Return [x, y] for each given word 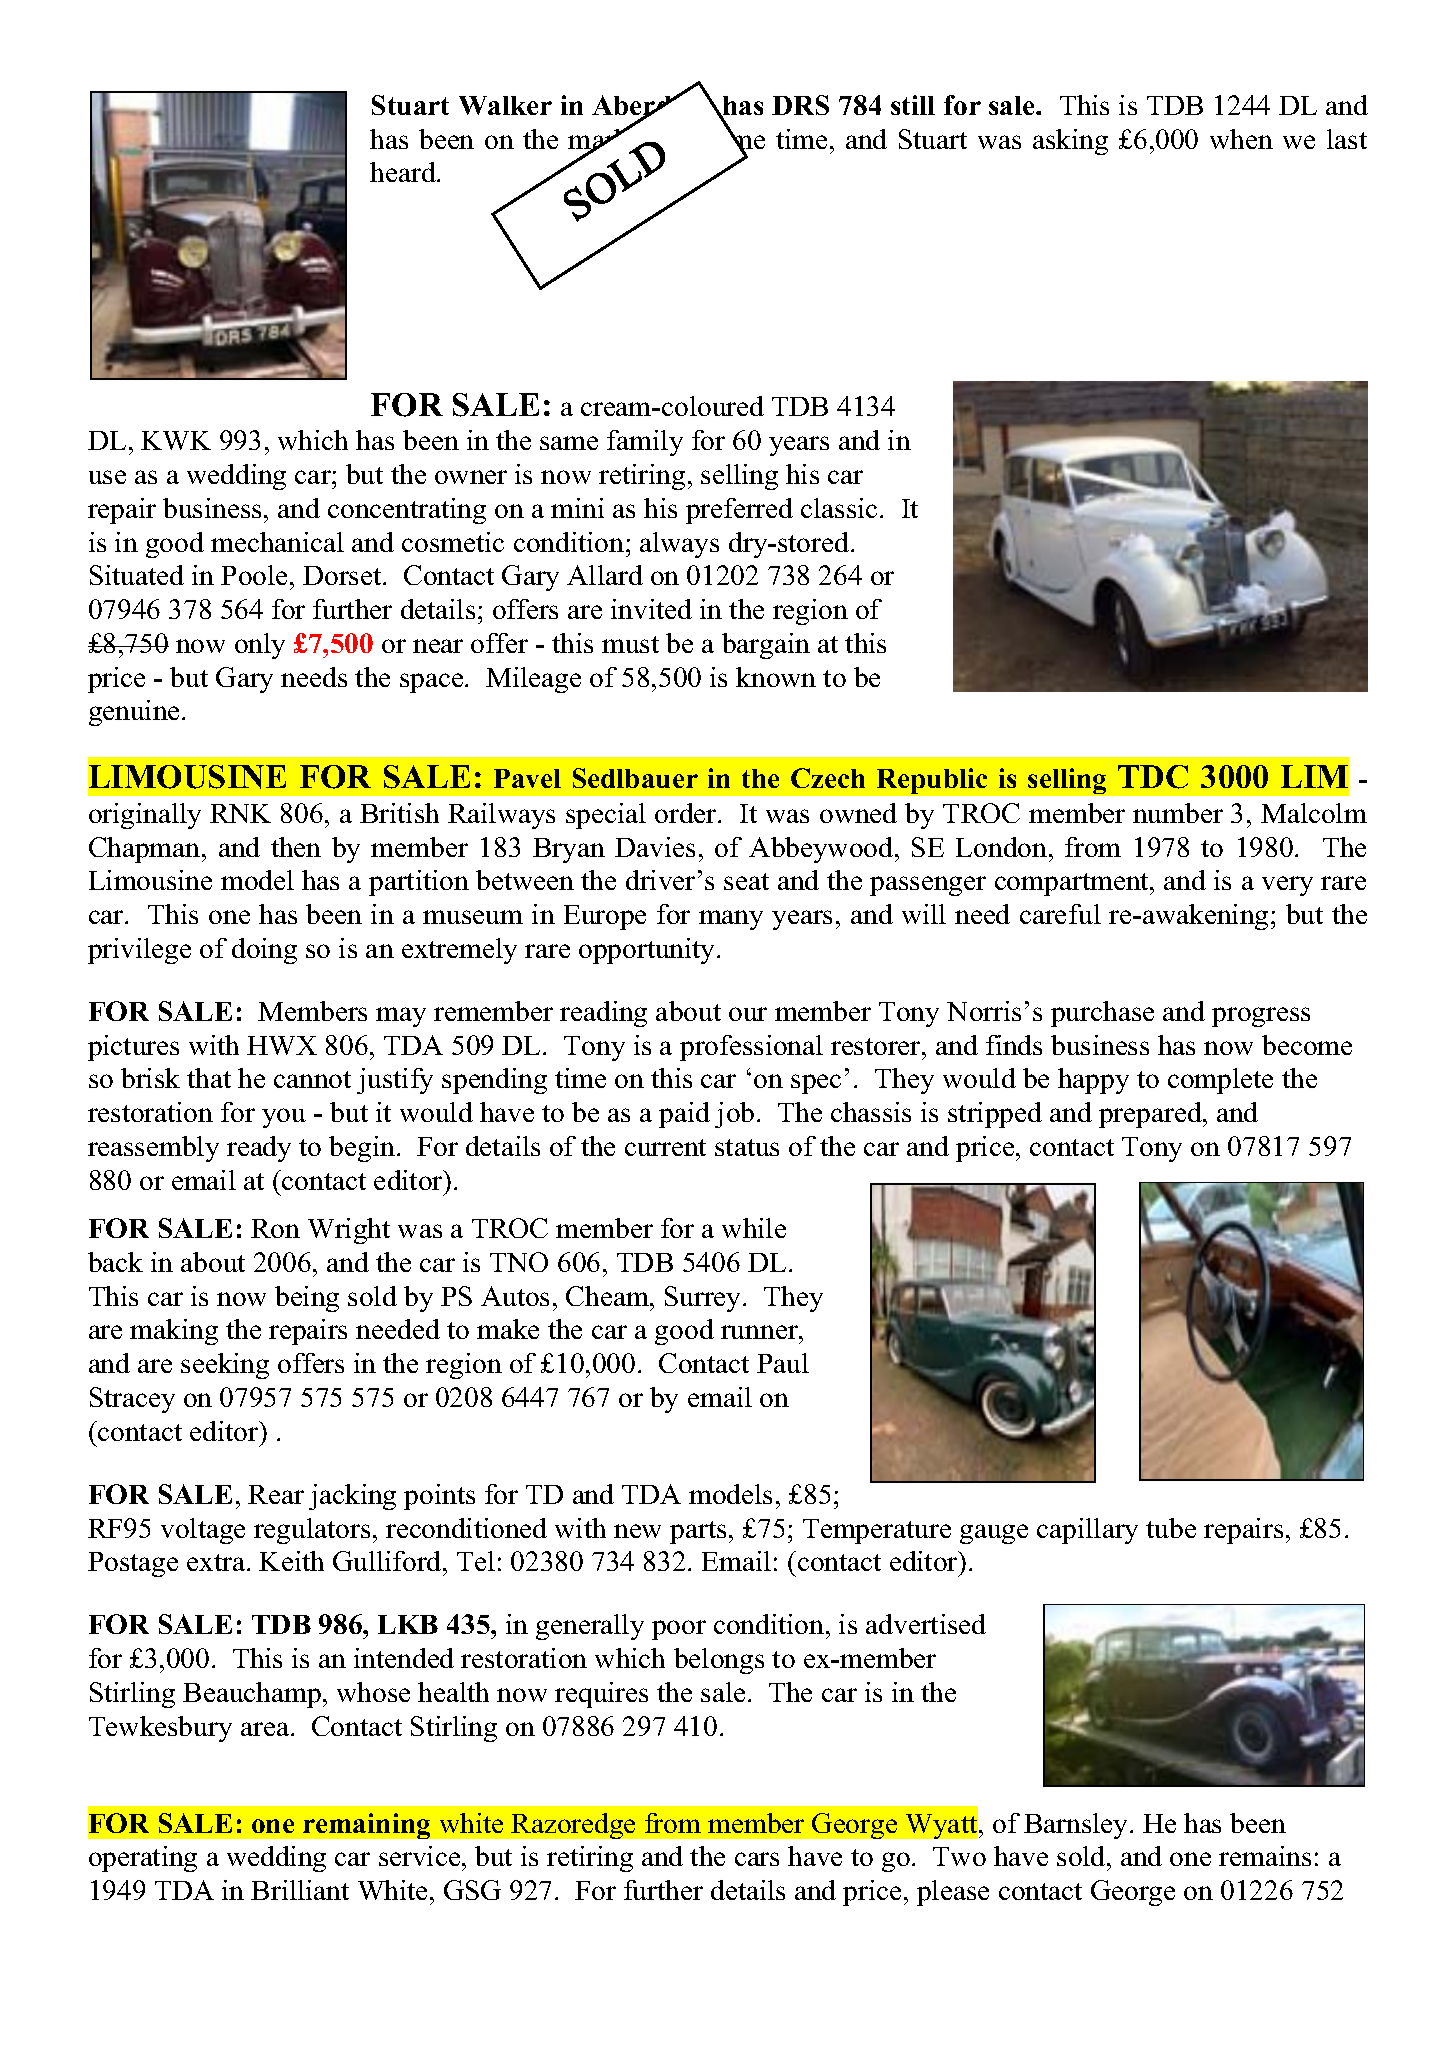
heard [404, 172]
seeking [225, 1366]
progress [1261, 1017]
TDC [1153, 777]
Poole [254, 575]
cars [757, 1859]
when [1241, 139]
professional [751, 1048]
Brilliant [300, 1890]
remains [1265, 1856]
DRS [800, 105]
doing [264, 951]
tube [1171, 1528]
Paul [783, 1363]
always [679, 545]
